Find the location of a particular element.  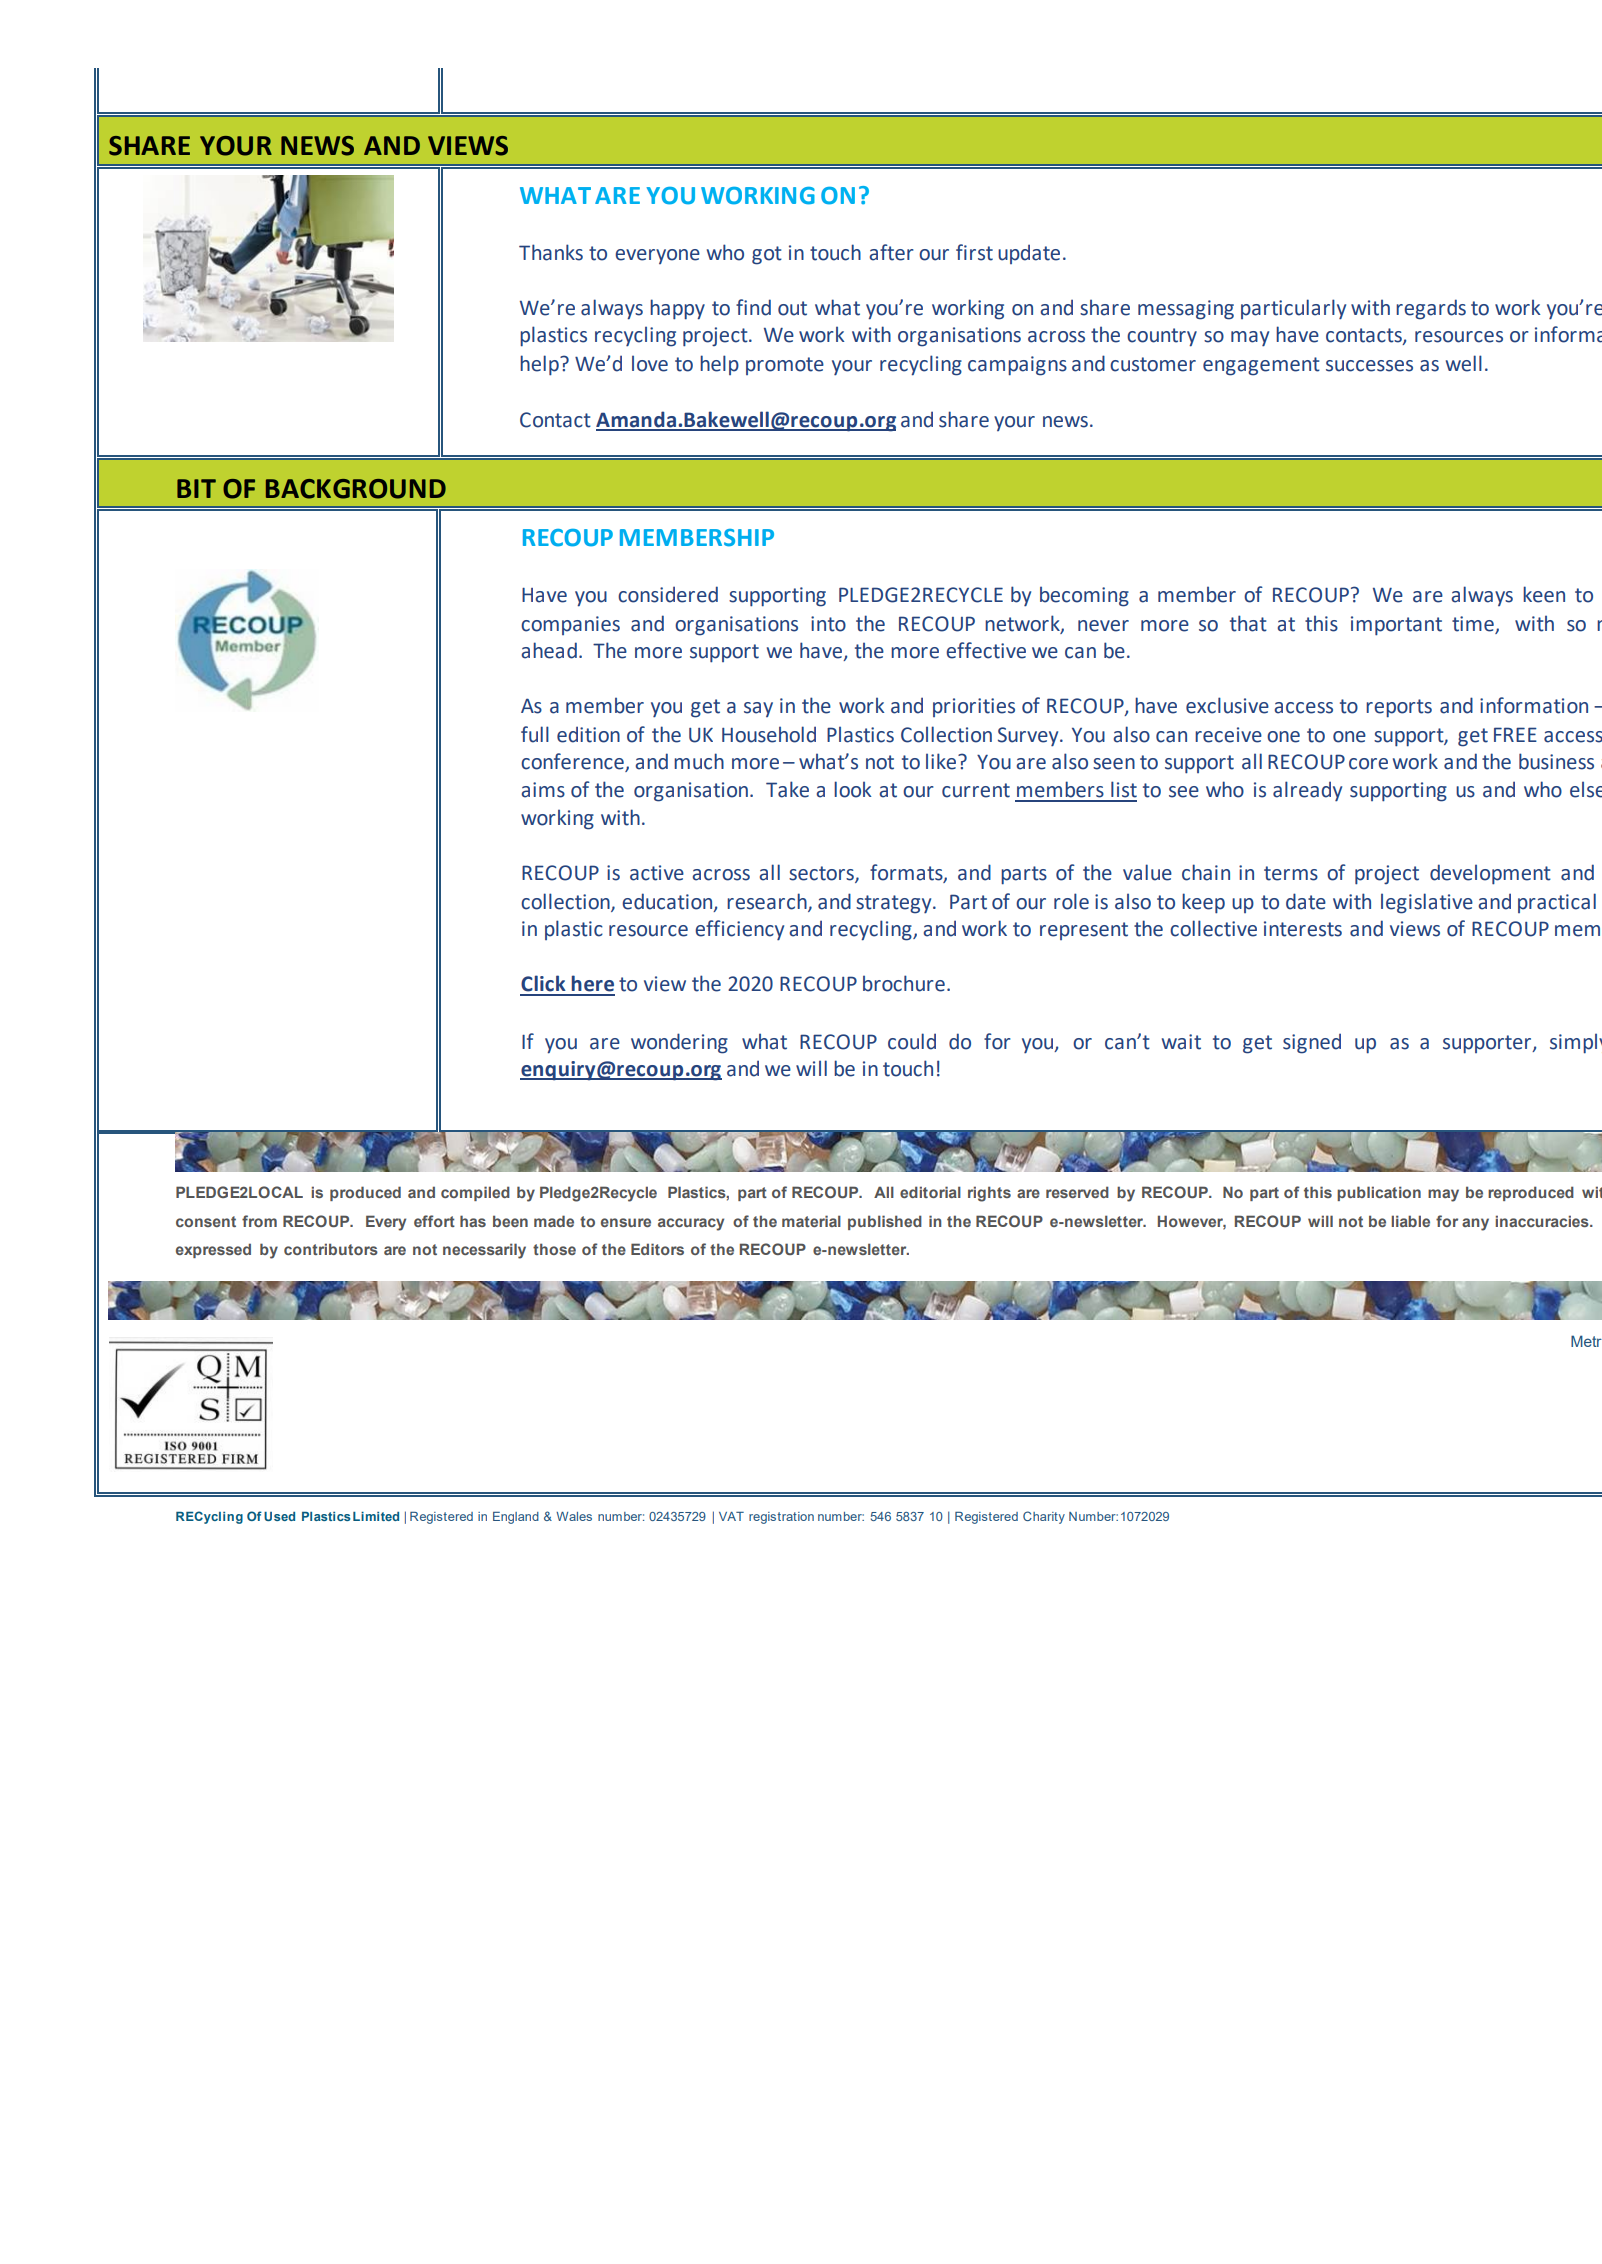

Thanks is located at coordinates (551, 252).
